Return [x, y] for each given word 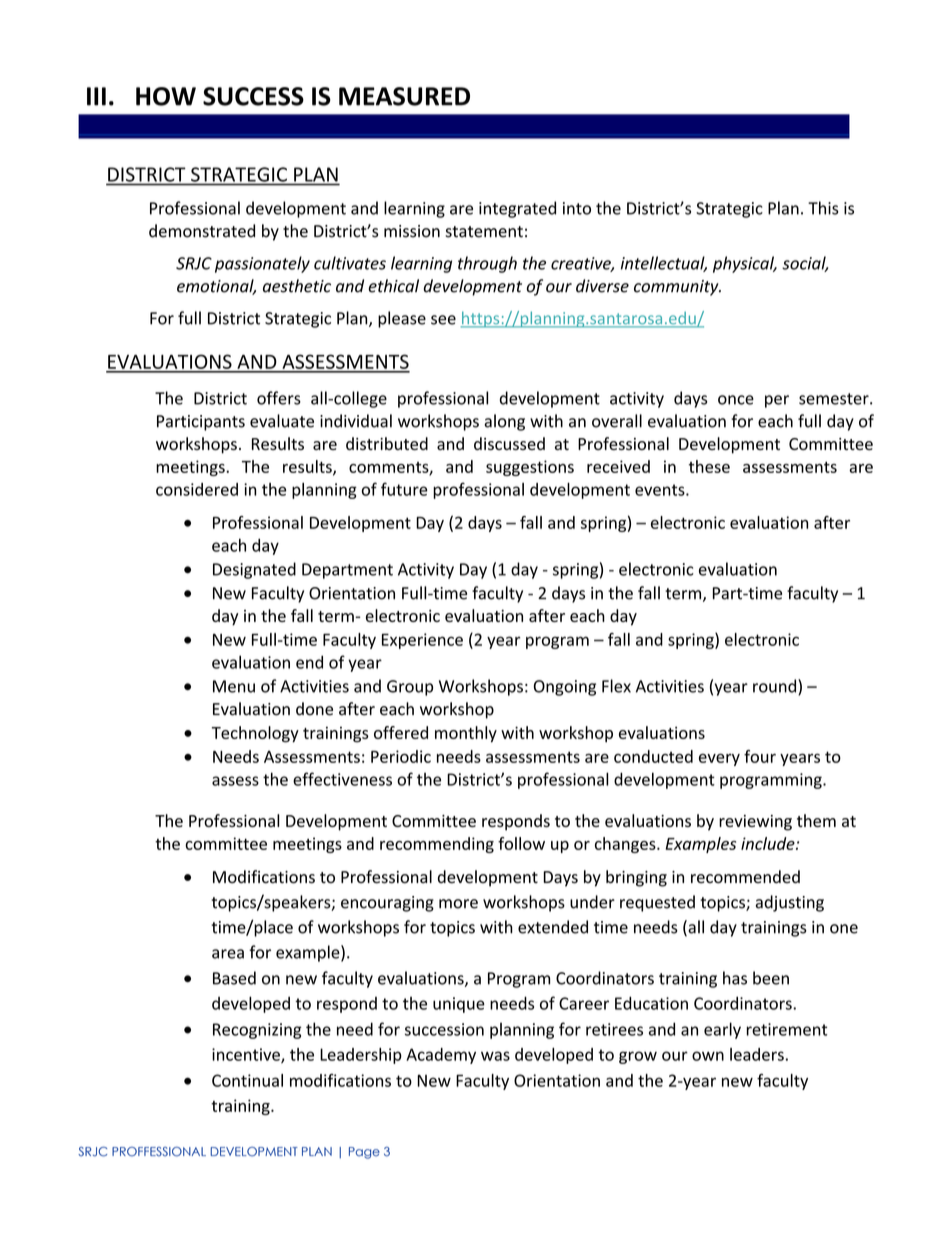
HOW [166, 96]
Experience [422, 641]
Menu [234, 686]
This [823, 208]
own [708, 1056]
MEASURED [404, 96]
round [776, 687]
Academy [441, 1056]
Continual [247, 1080]
